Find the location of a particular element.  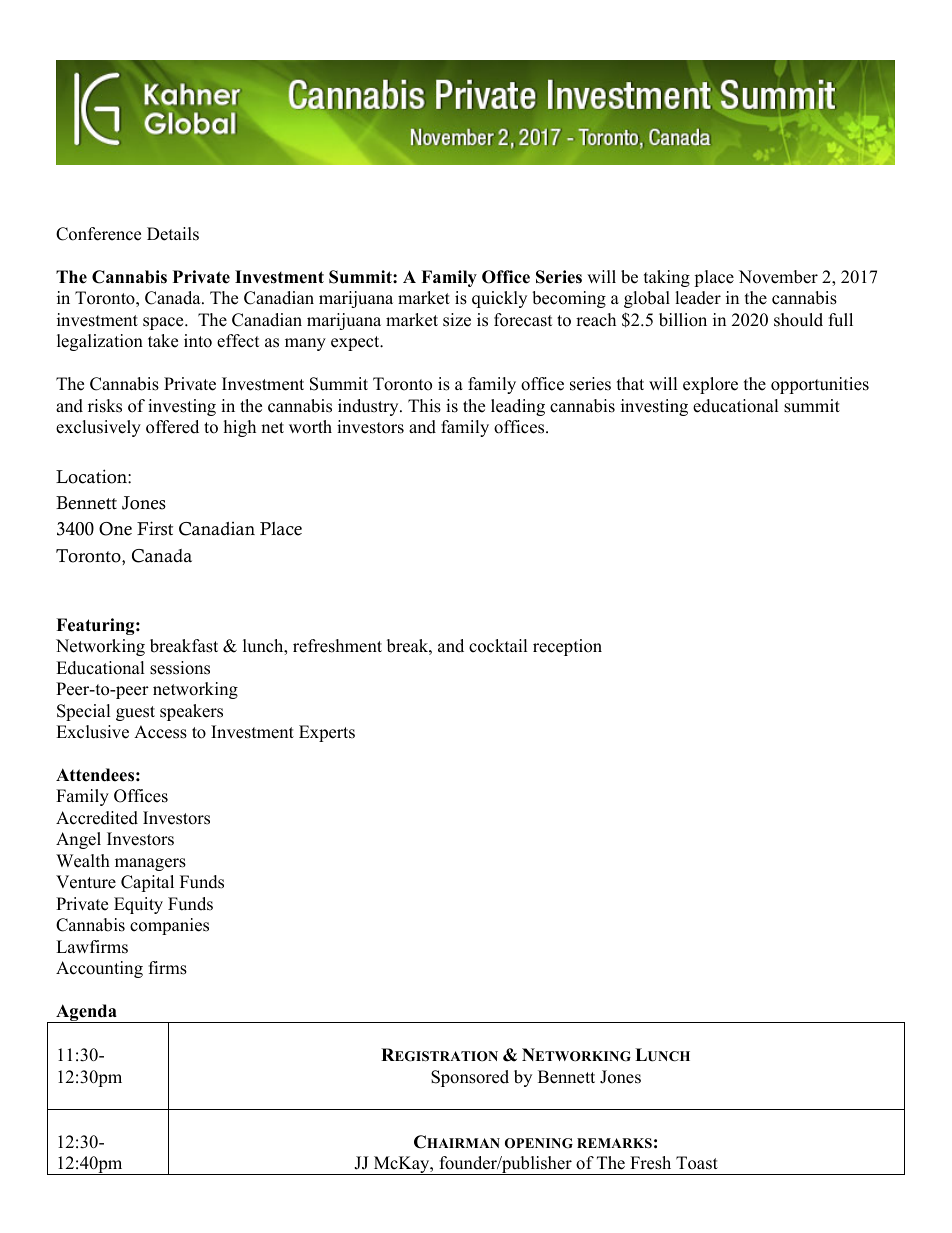

OPENING is located at coordinates (539, 1143).
